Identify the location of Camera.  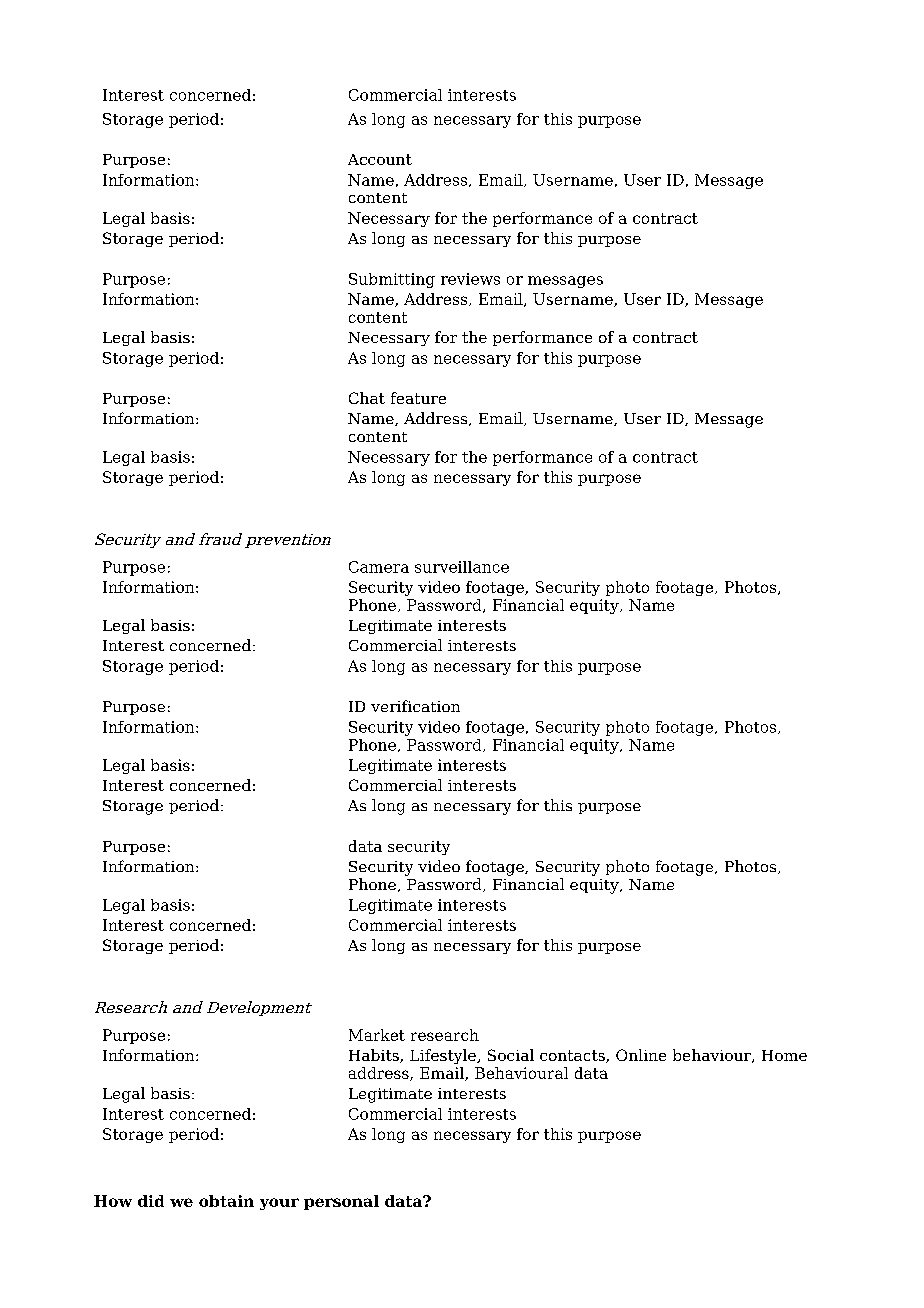
(379, 567).
